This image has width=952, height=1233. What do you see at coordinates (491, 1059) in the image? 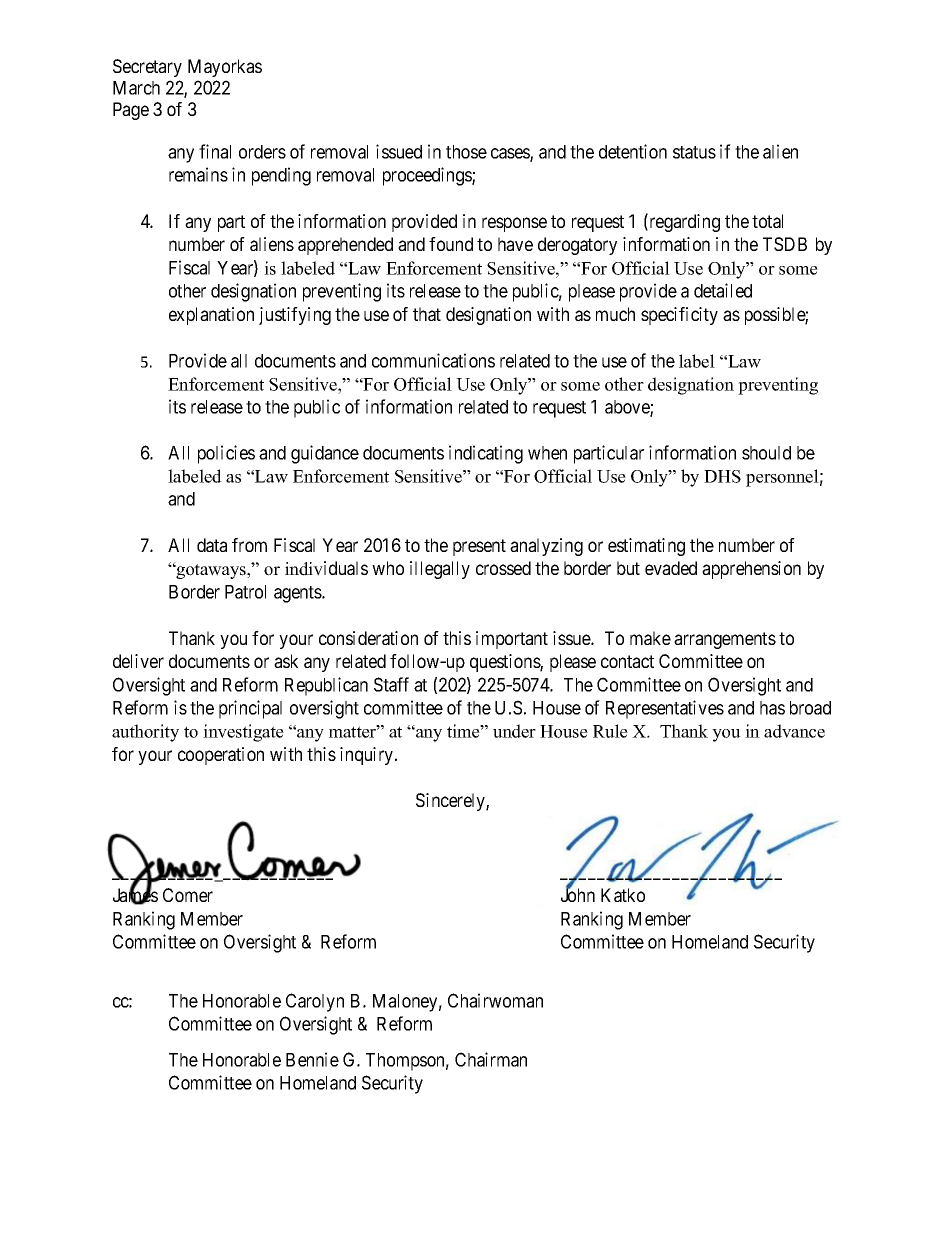
I see `Chairman` at bounding box center [491, 1059].
